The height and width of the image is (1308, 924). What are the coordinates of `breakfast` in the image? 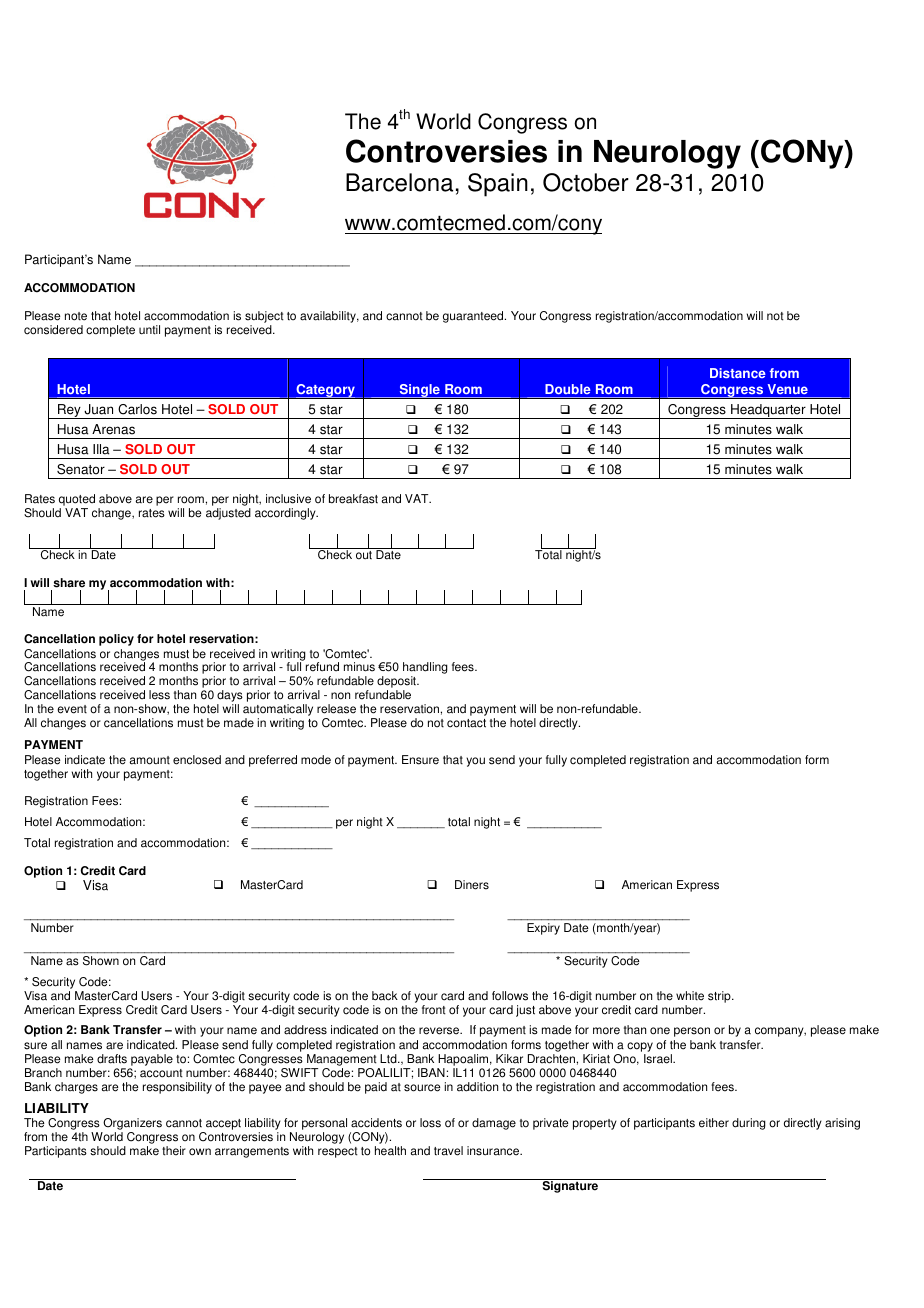 It's located at (353, 499).
